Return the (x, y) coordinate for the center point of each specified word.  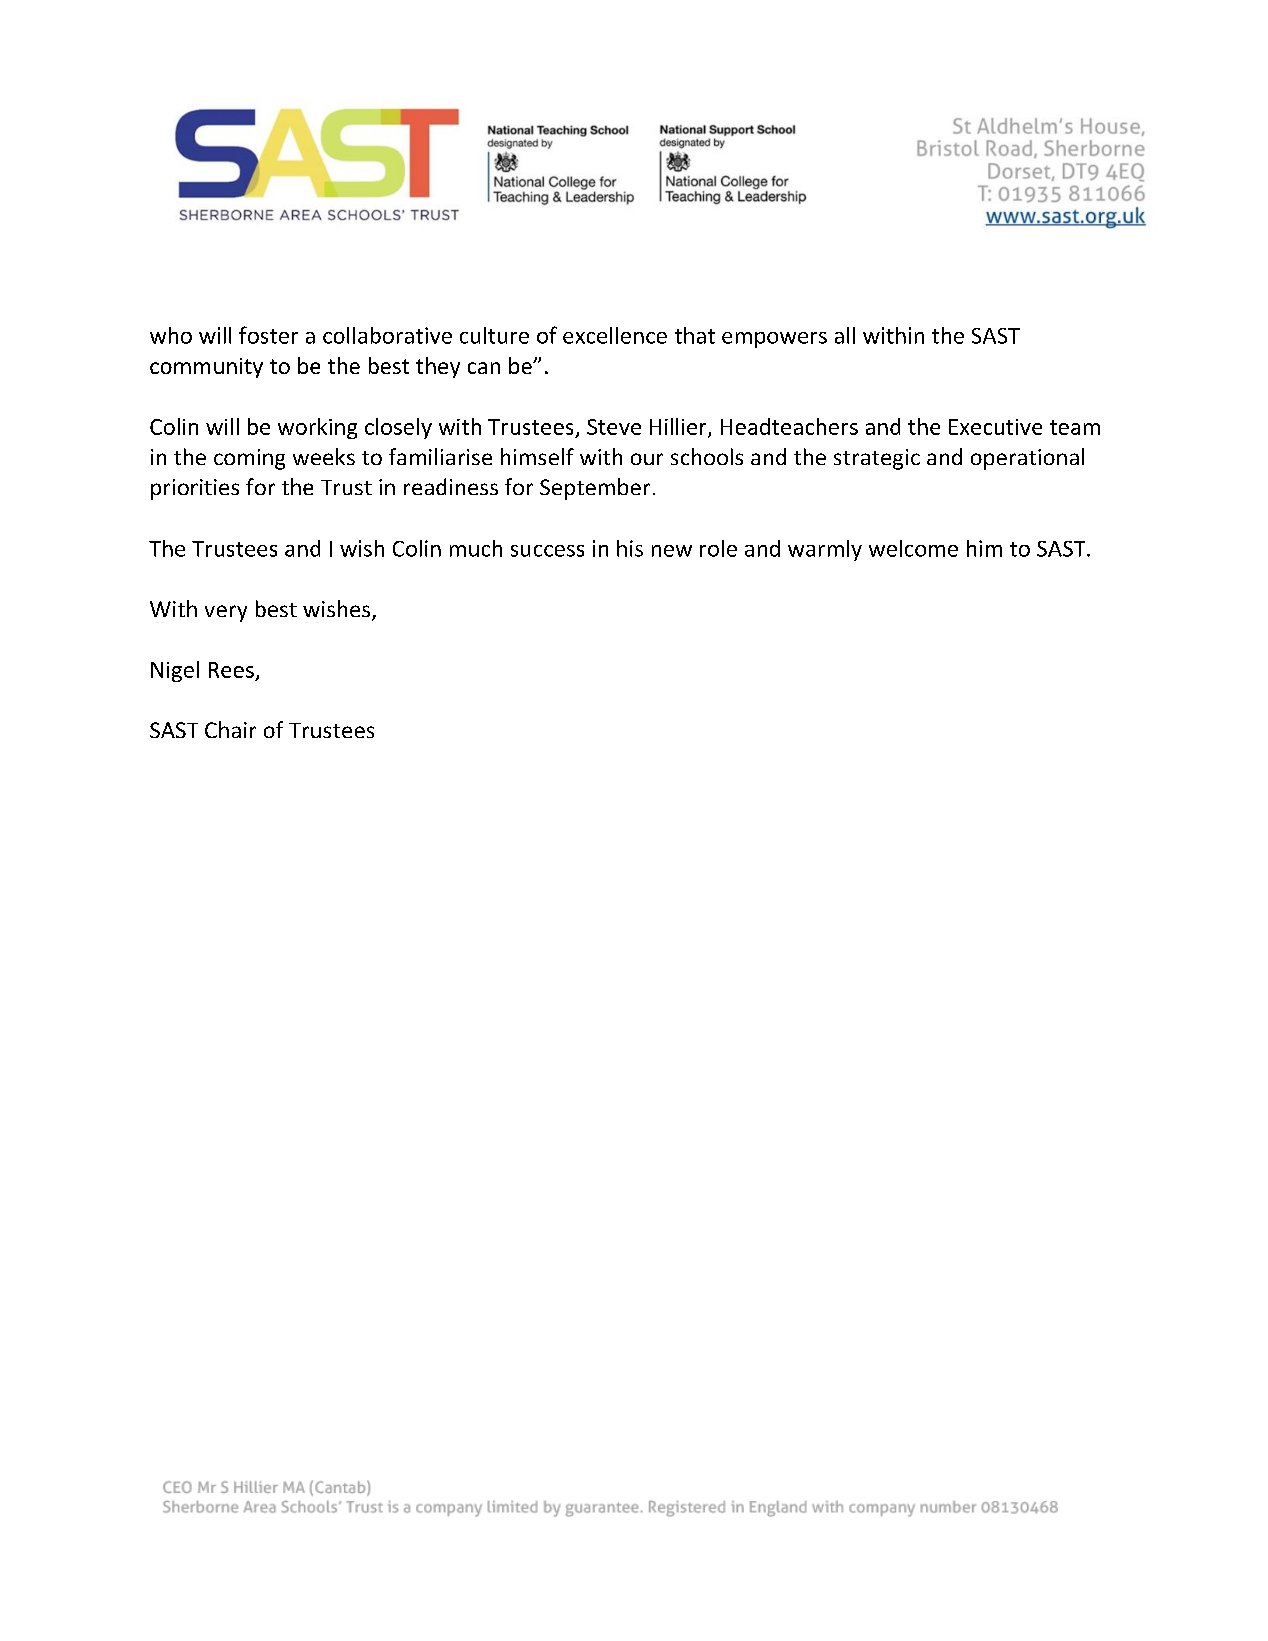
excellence (615, 335)
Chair (230, 729)
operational (1027, 459)
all (845, 335)
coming (249, 459)
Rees (231, 670)
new (672, 551)
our (647, 459)
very (226, 613)
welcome (913, 548)
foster (268, 335)
